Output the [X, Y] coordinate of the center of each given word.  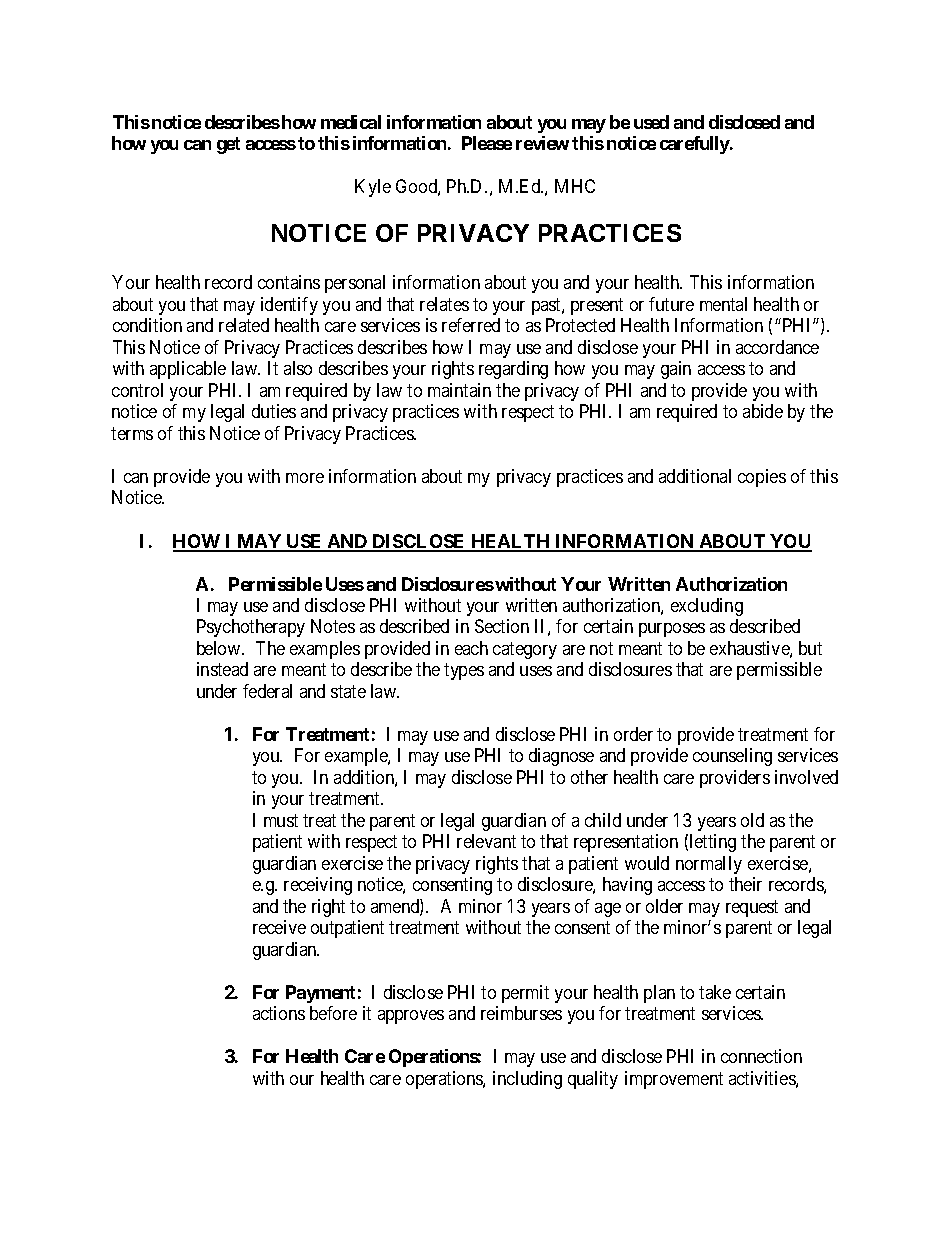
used [651, 122]
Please [487, 143]
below [220, 648]
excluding [707, 607]
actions [279, 1013]
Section [502, 626]
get [228, 145]
